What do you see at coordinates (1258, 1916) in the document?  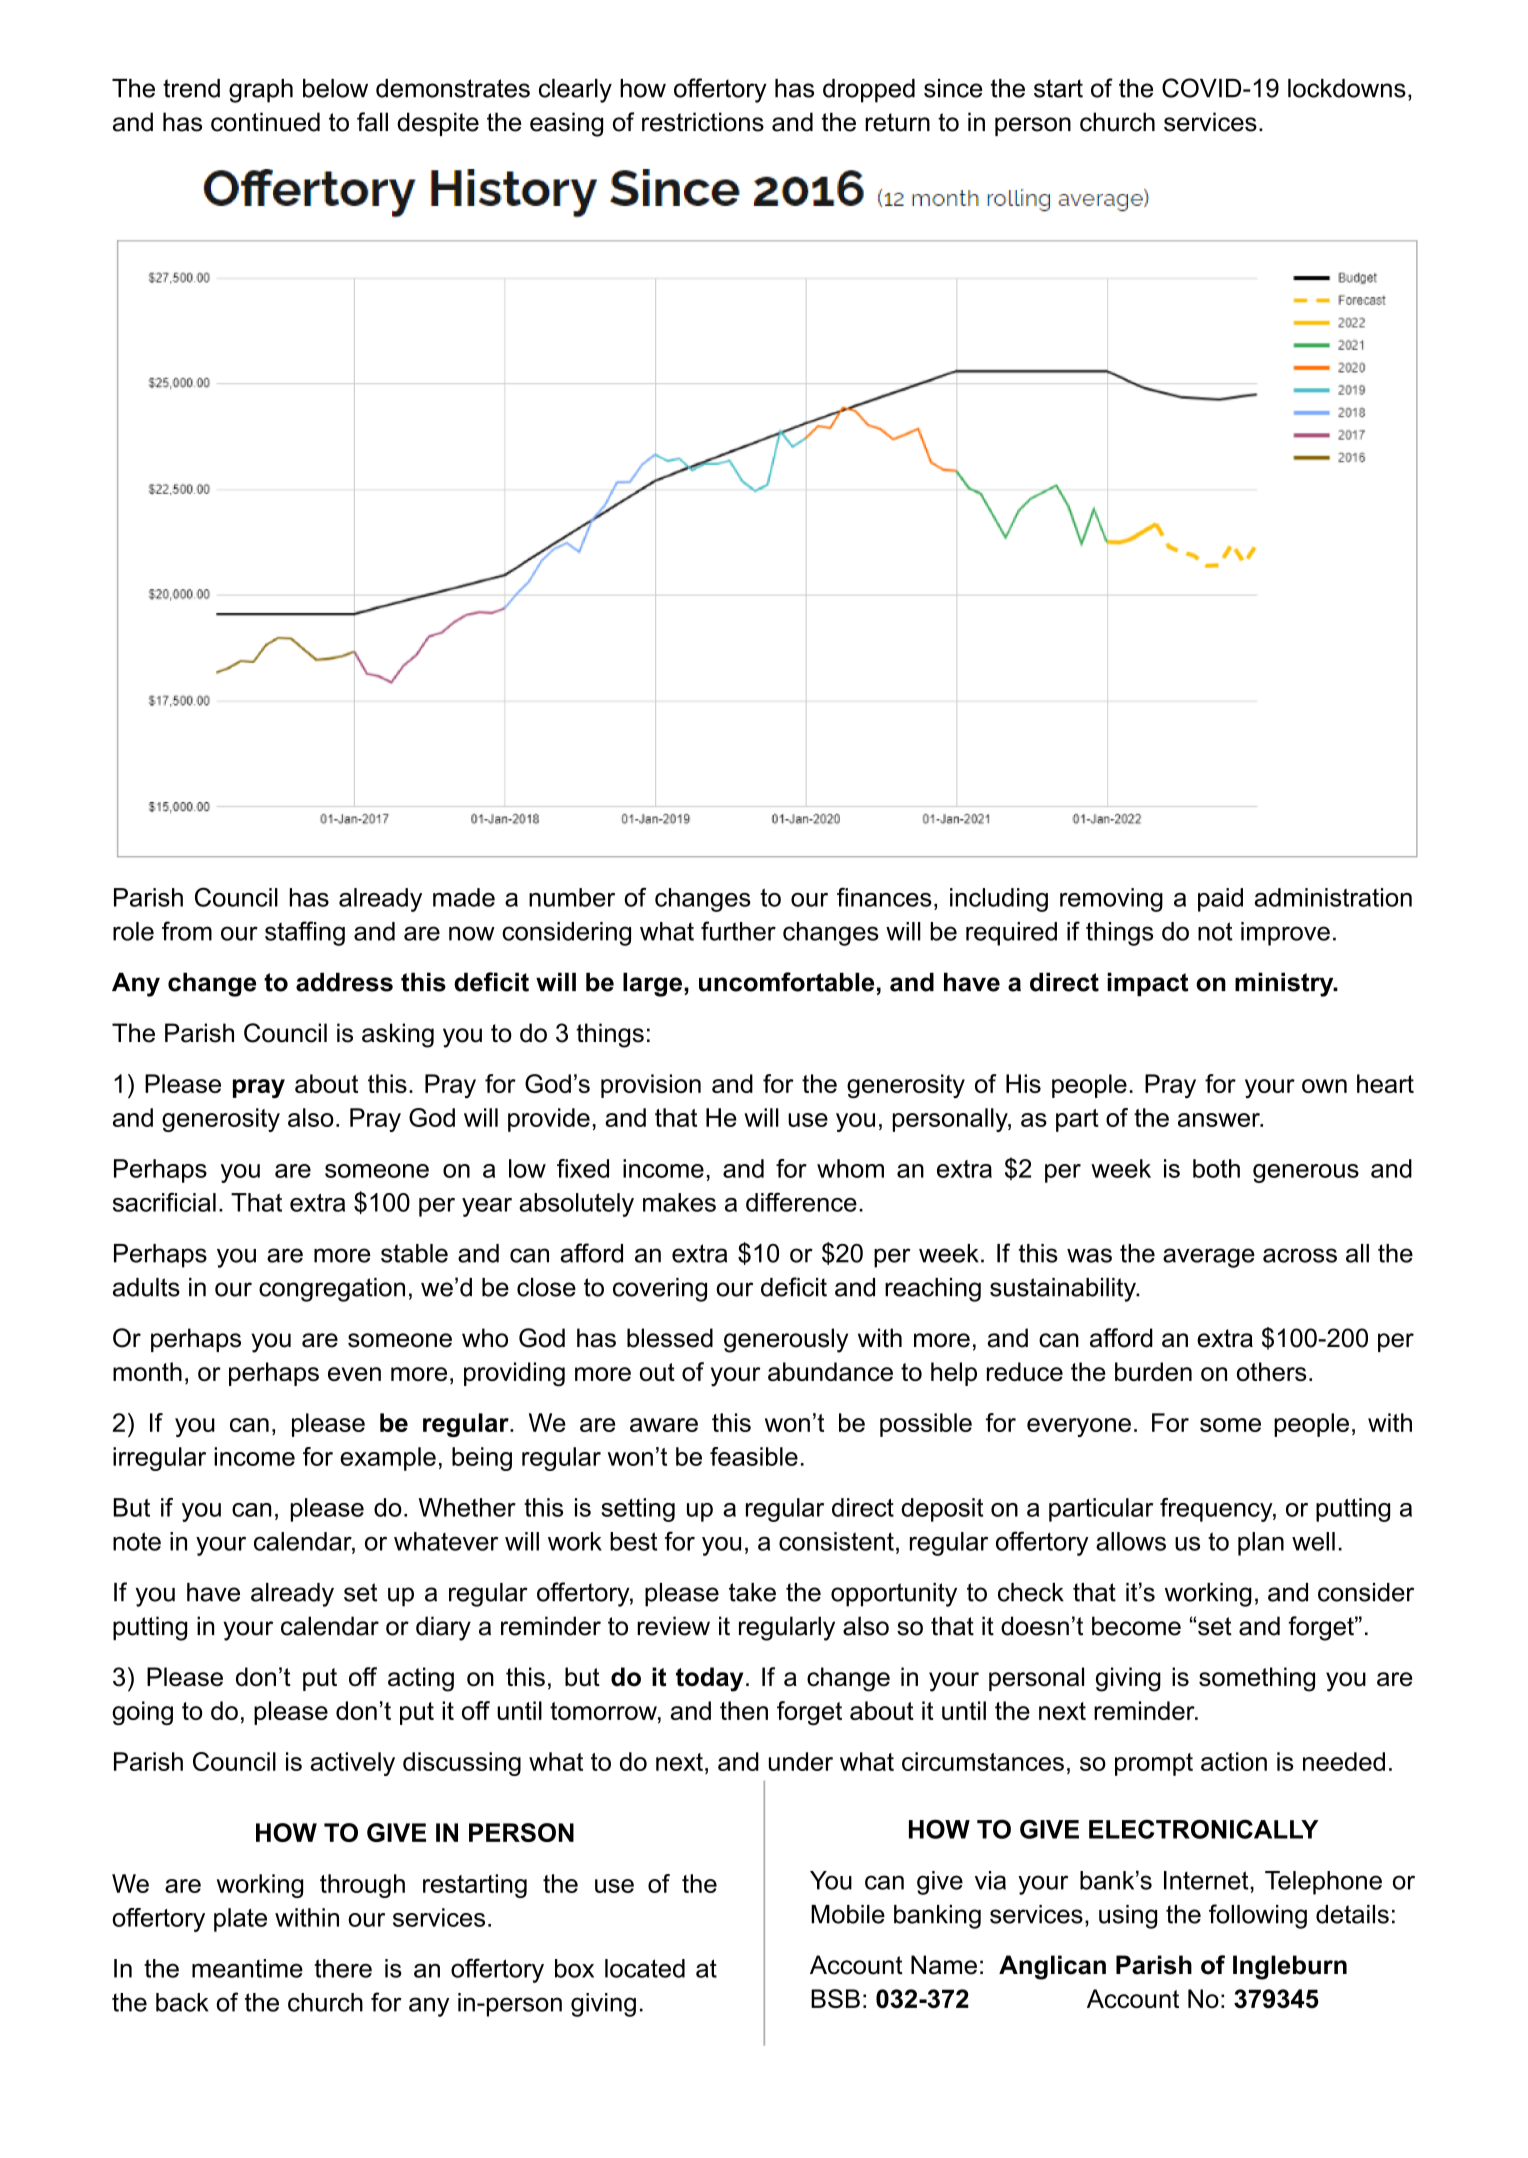 I see `following` at bounding box center [1258, 1916].
